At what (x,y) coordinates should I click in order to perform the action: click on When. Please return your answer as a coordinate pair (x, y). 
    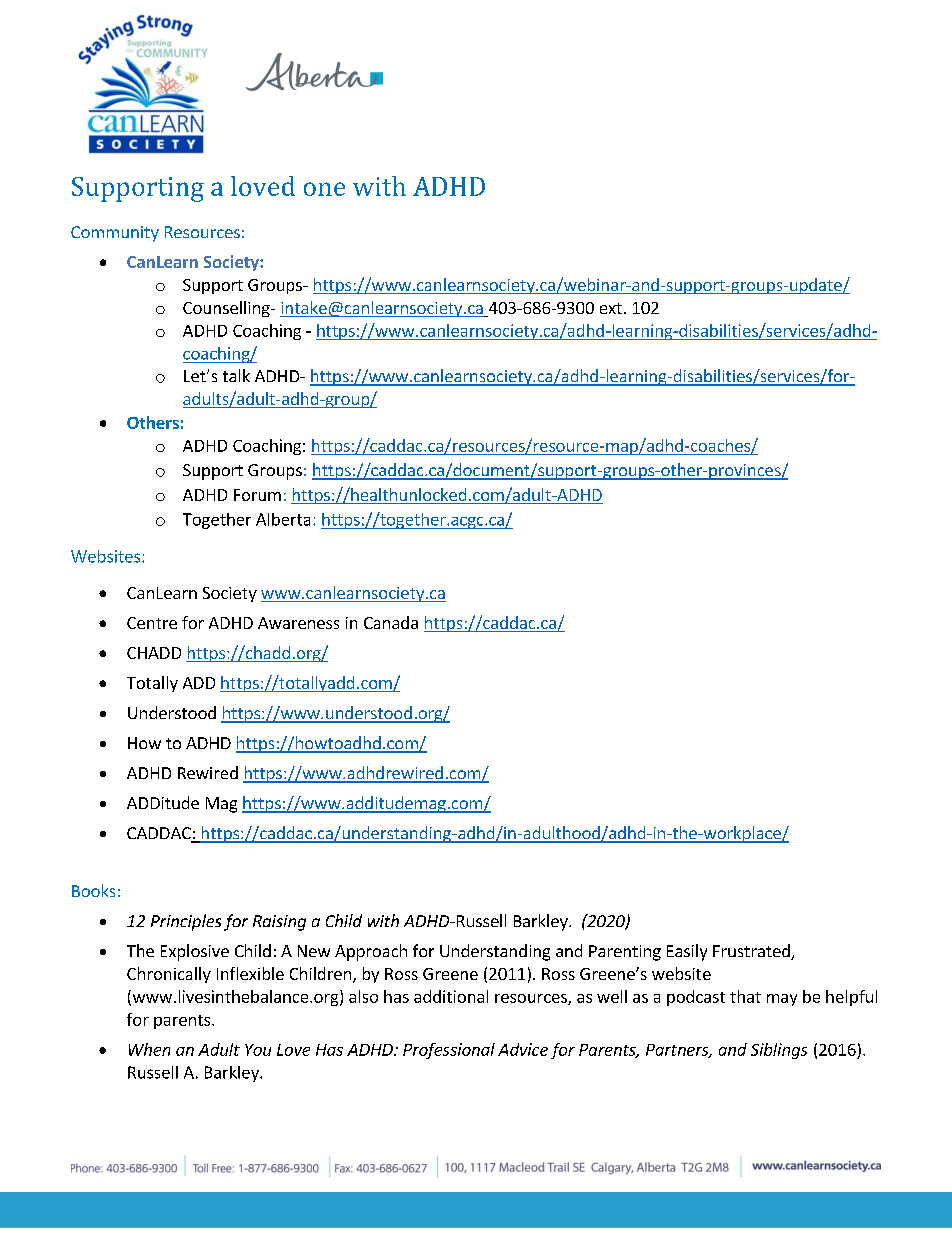
    Looking at the image, I should click on (149, 1049).
